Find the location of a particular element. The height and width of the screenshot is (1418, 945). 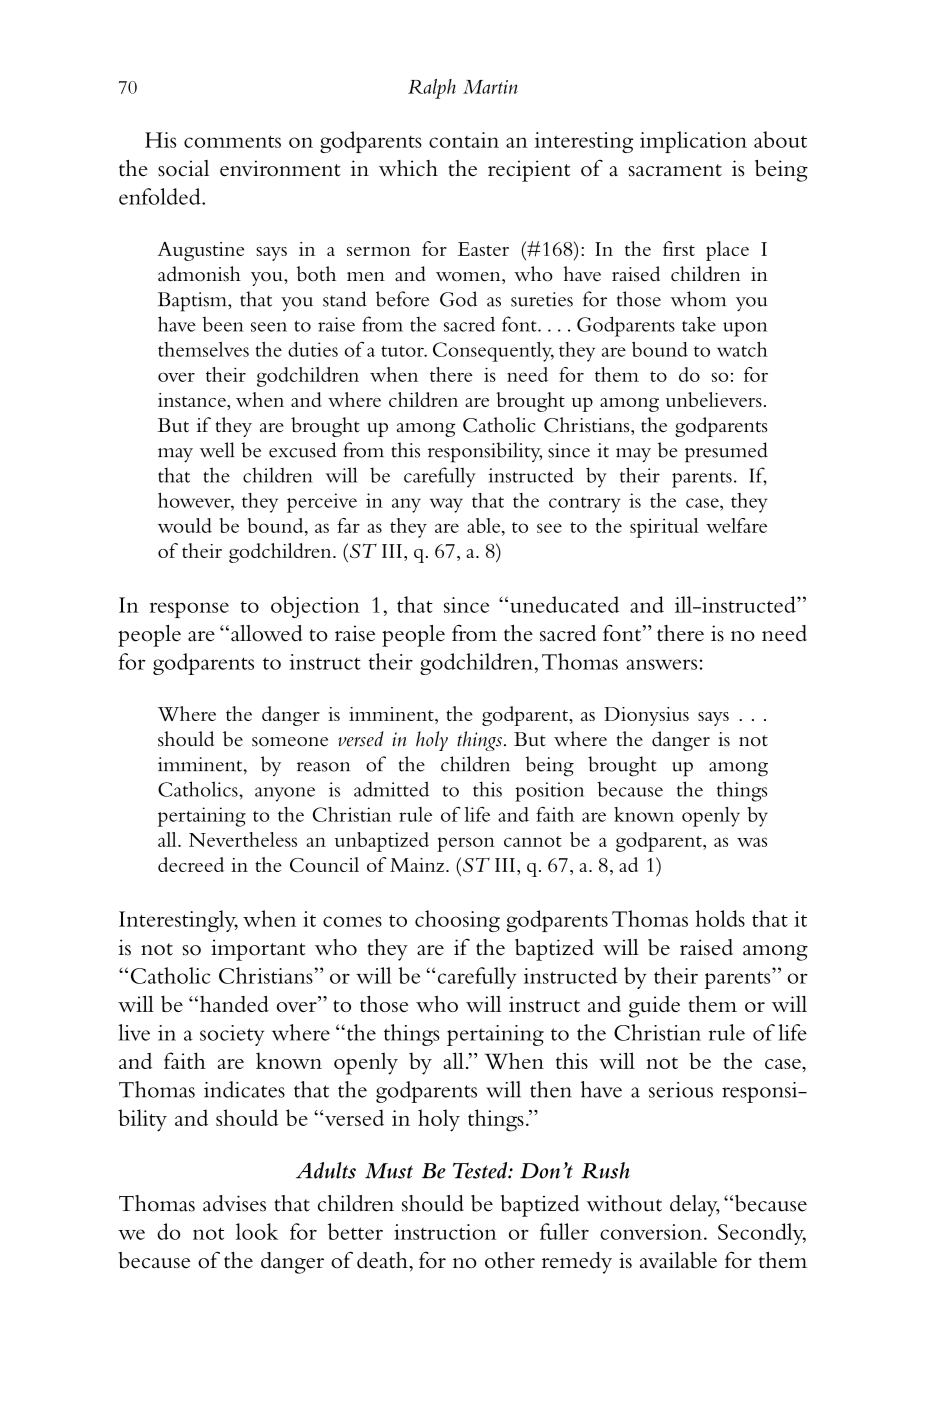

uneducated is located at coordinates (564, 604).
